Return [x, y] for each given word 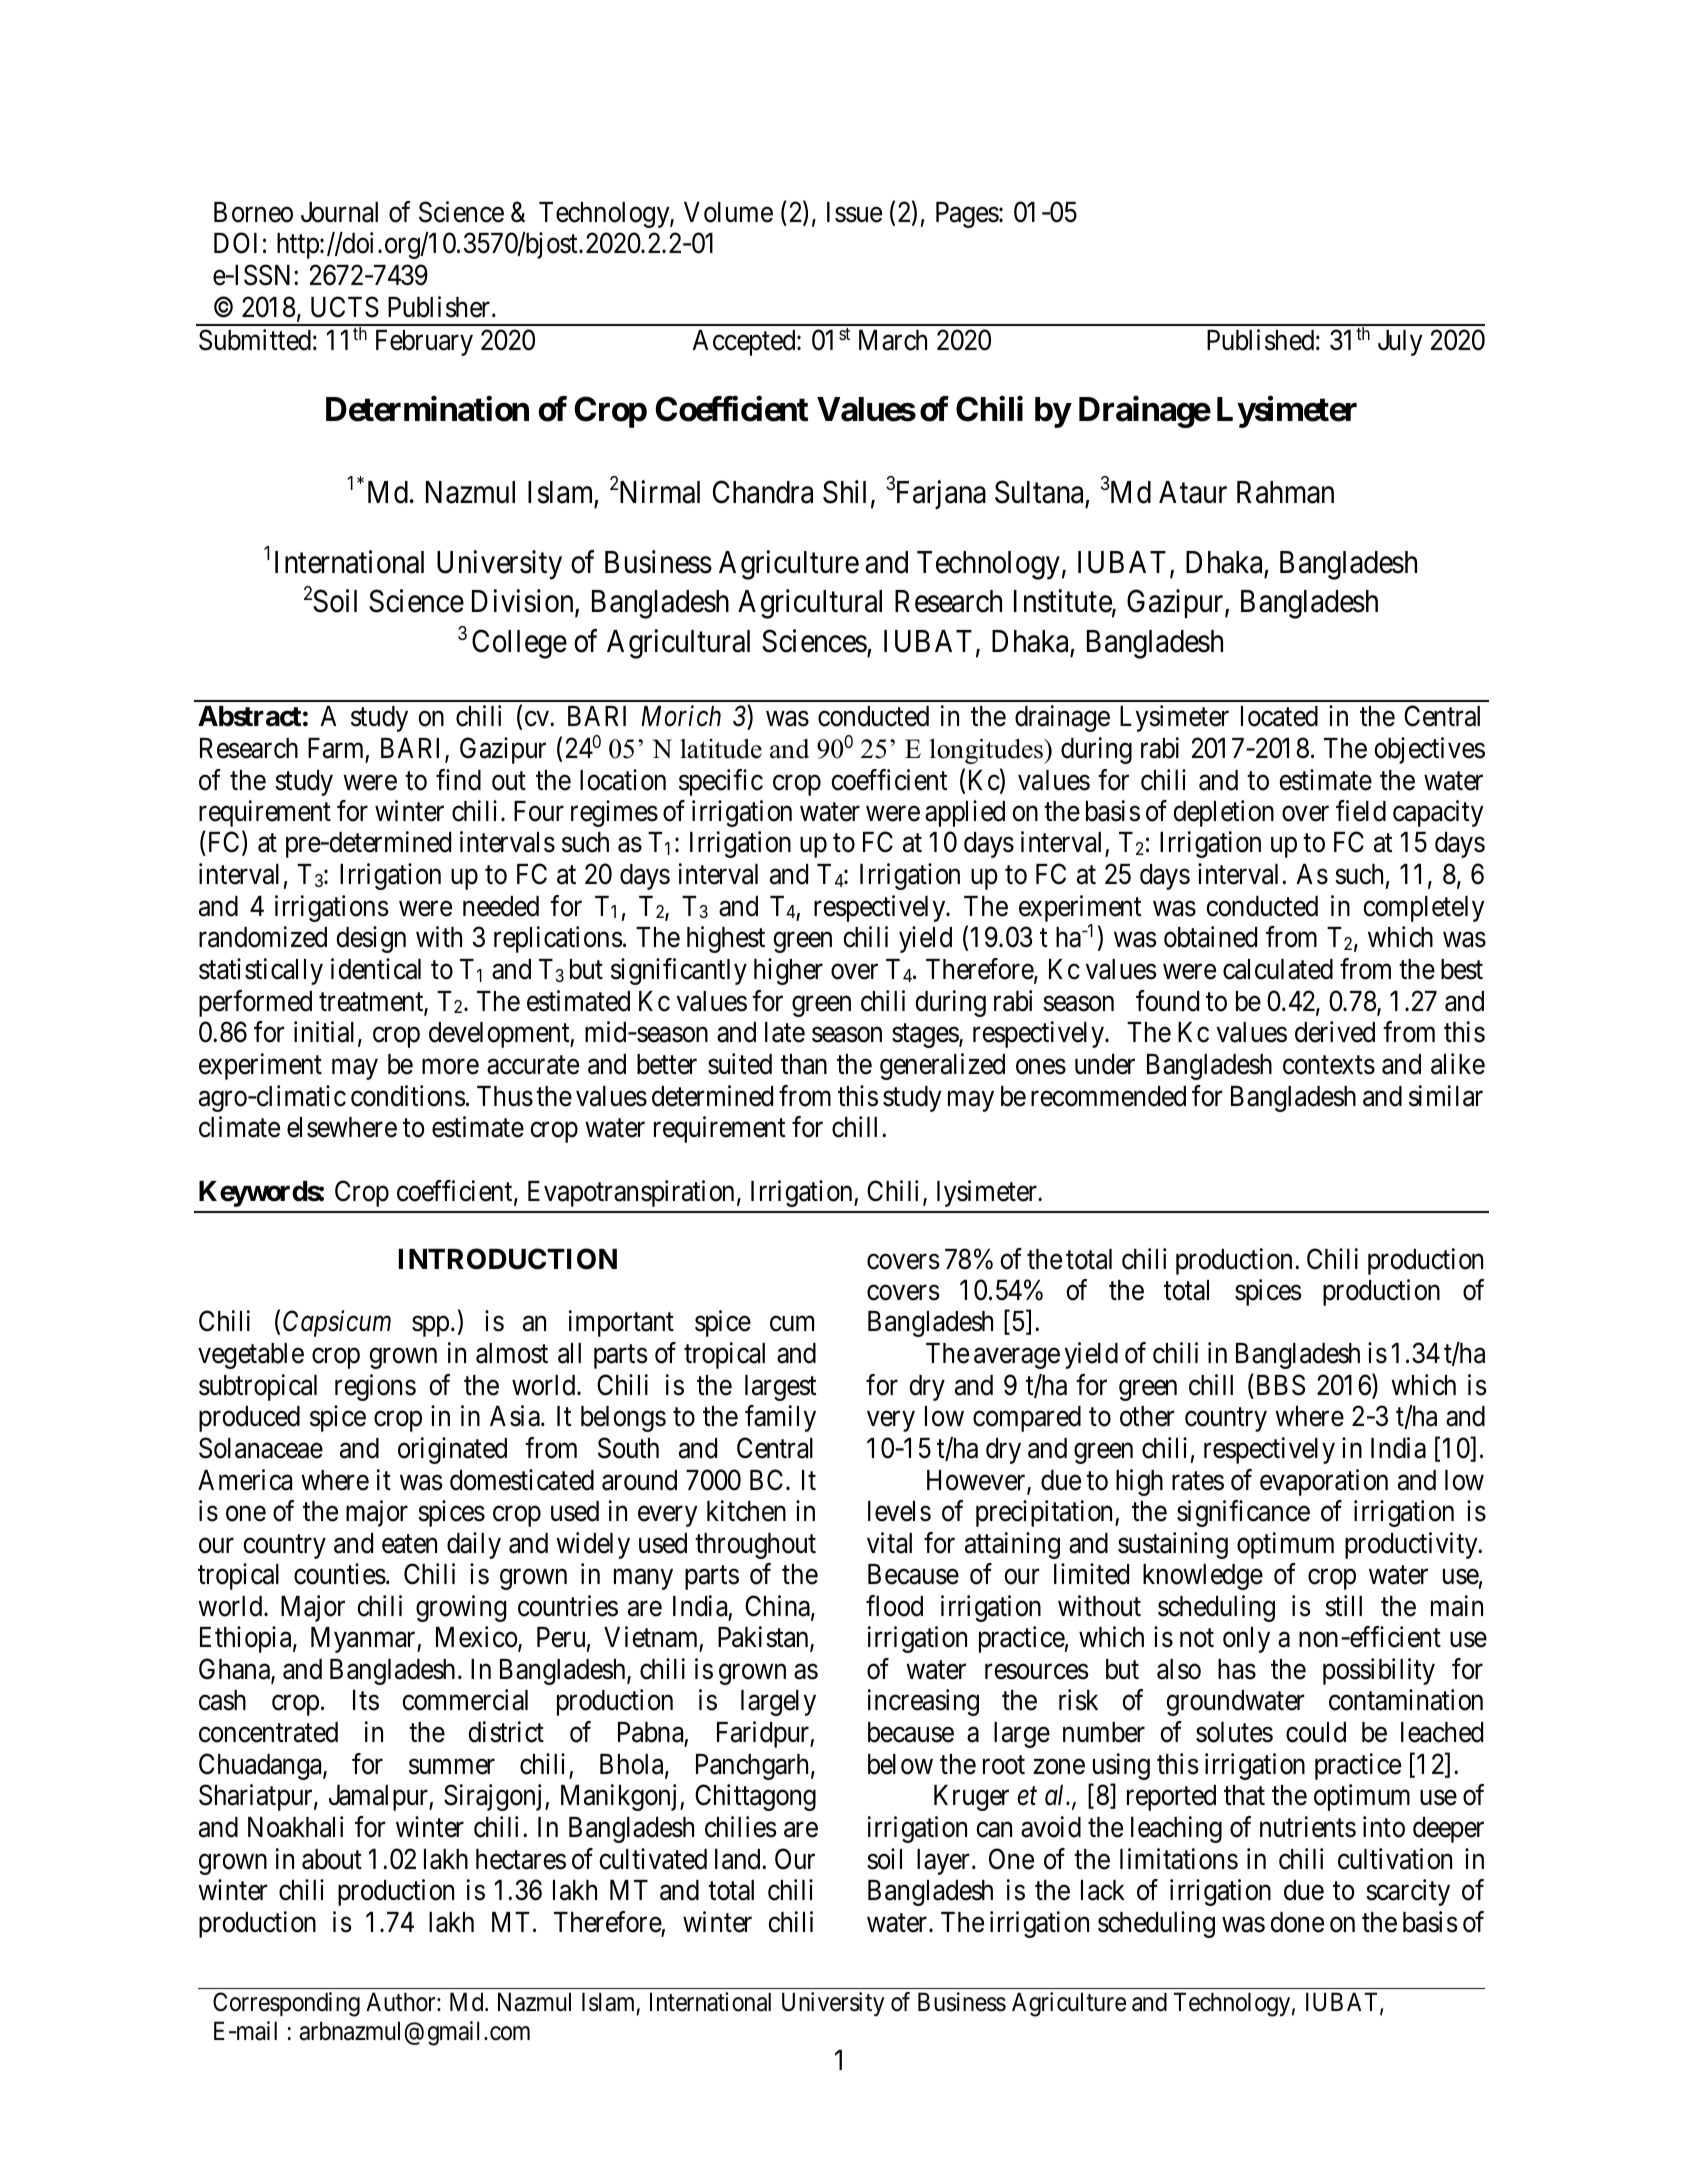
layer [943, 1862]
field [1361, 811]
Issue [854, 212]
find [458, 780]
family [780, 1418]
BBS [1279, 1385]
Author [402, 2002]
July [1400, 343]
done [1297, 1922]
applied [965, 813]
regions [375, 1387]
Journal [339, 212]
